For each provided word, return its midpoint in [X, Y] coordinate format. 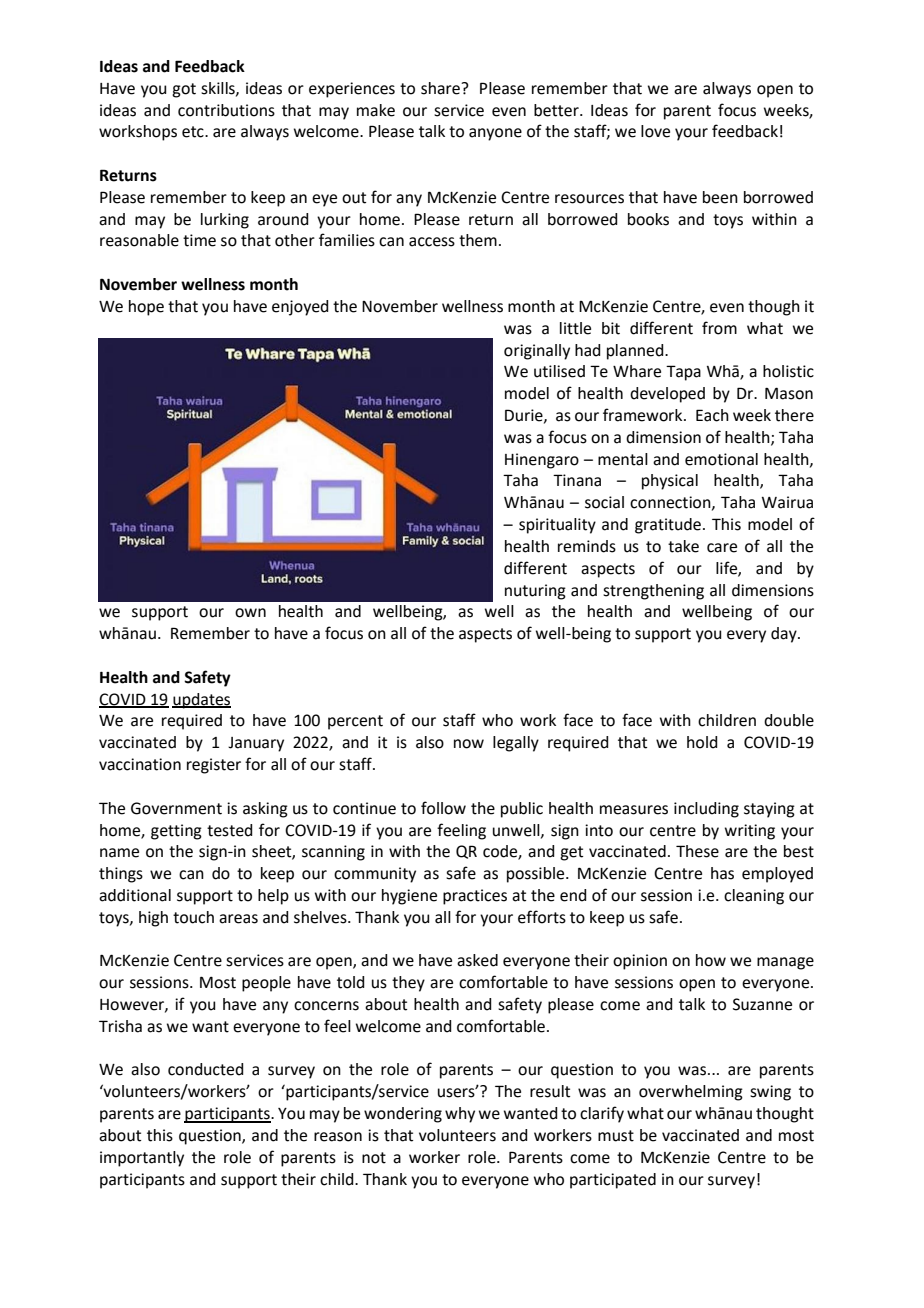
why [460, 1115]
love [655, 131]
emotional [721, 459]
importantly [142, 1159]
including [706, 810]
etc [194, 132]
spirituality [557, 526]
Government [176, 808]
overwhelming [691, 1093]
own [250, 613]
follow [443, 808]
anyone [495, 134]
